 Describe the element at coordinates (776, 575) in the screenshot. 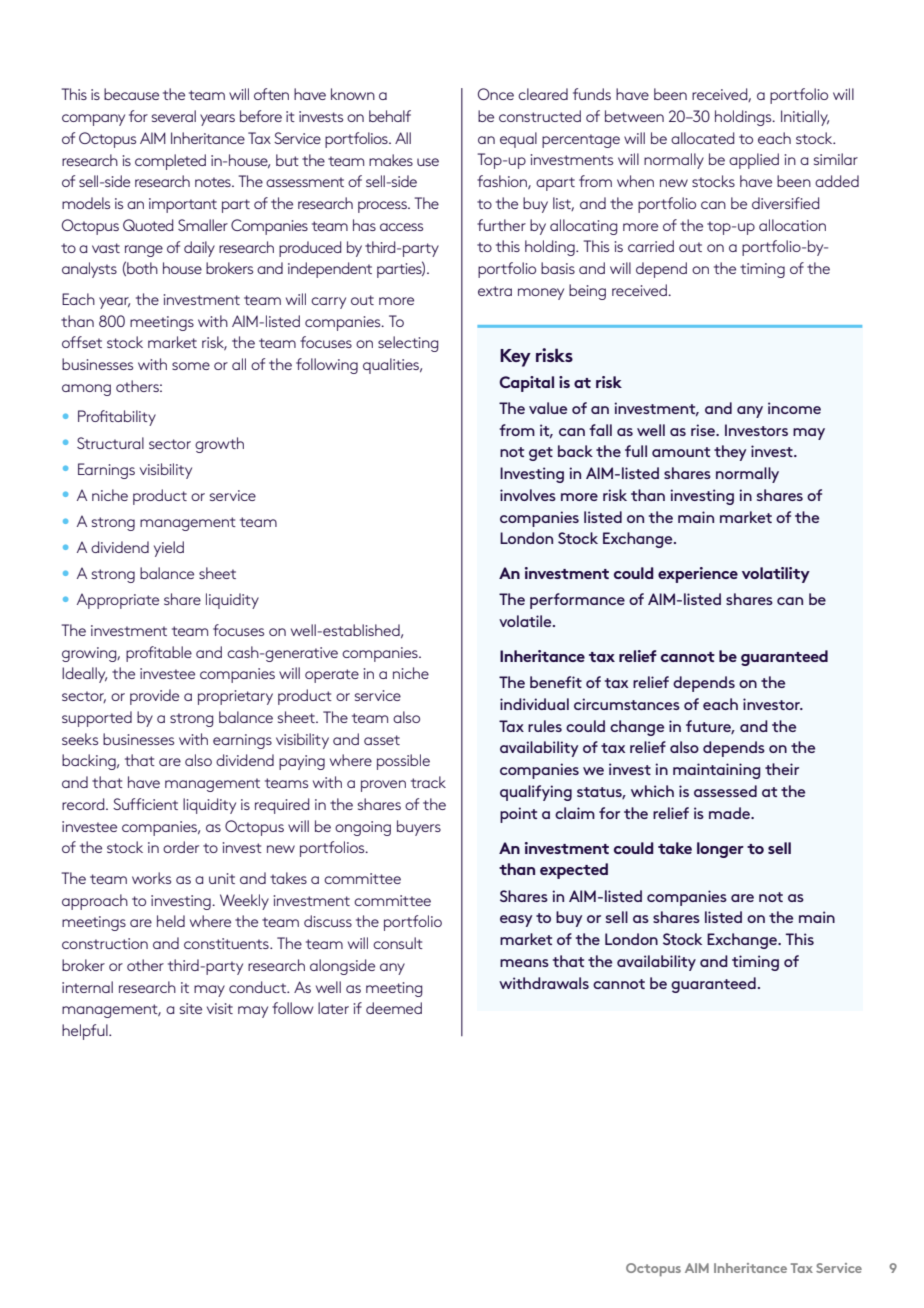

I see `volatility` at that location.
